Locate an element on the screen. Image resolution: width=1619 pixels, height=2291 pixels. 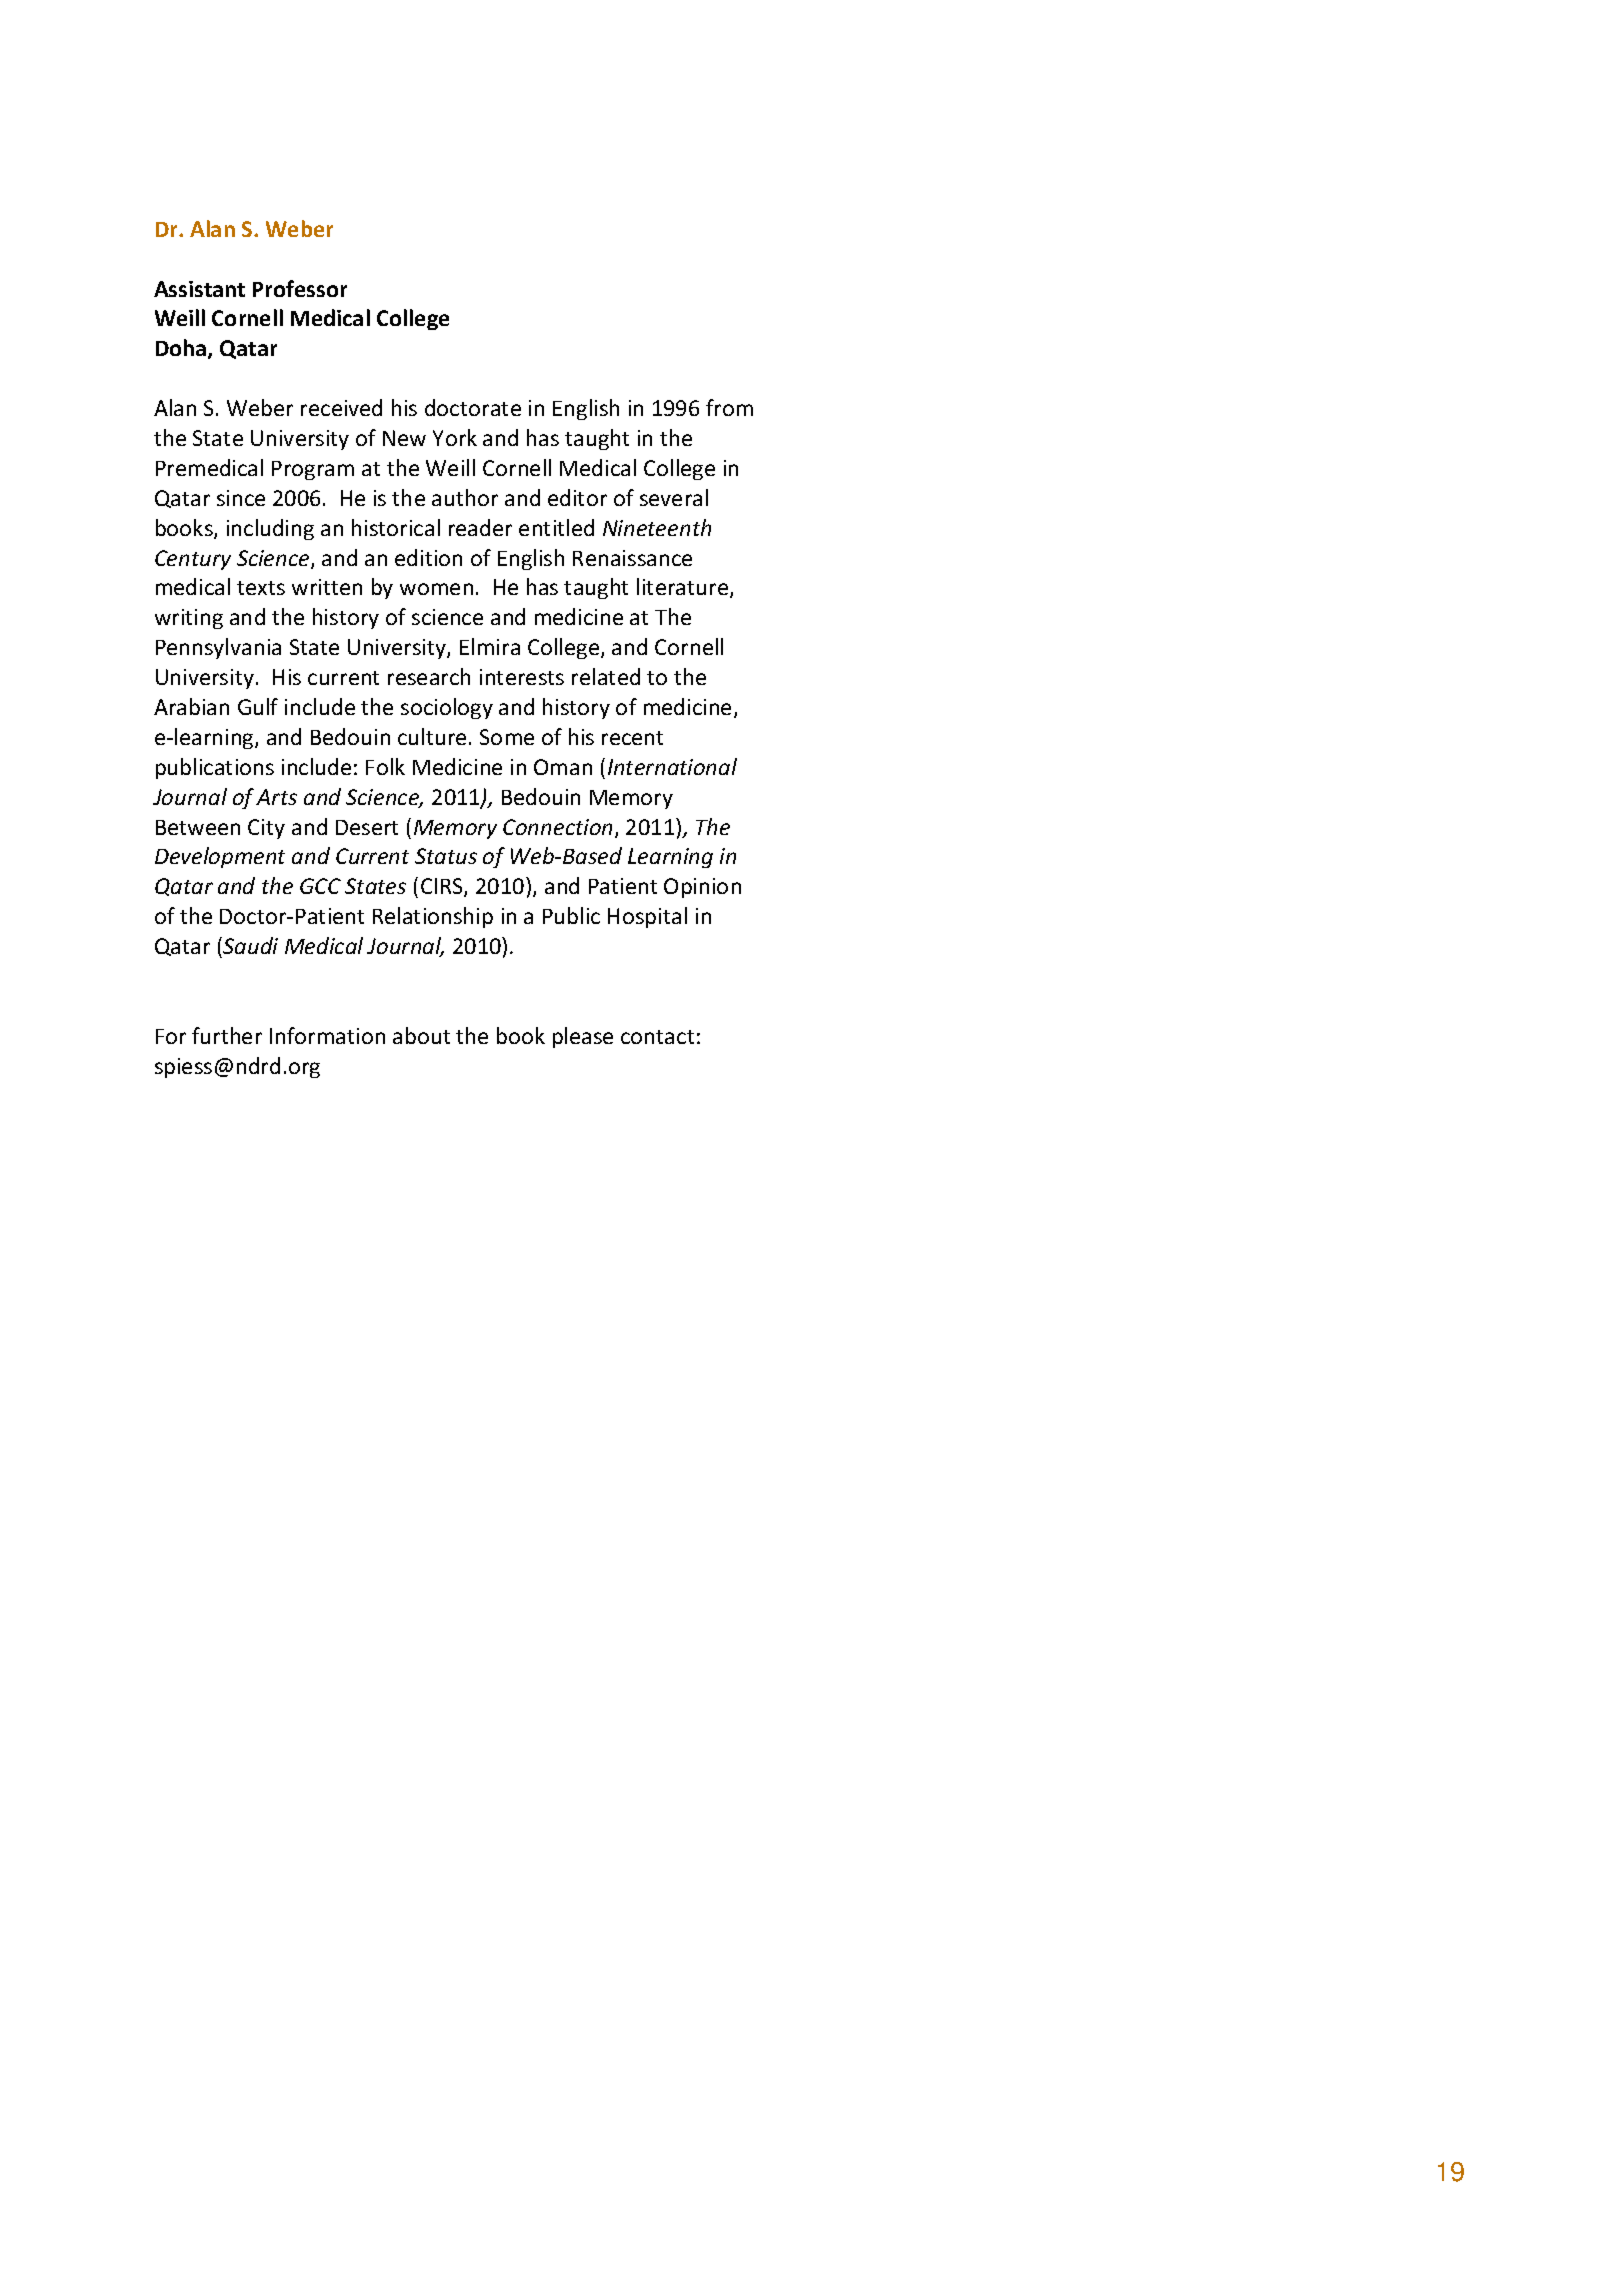
further is located at coordinates (227, 1035).
